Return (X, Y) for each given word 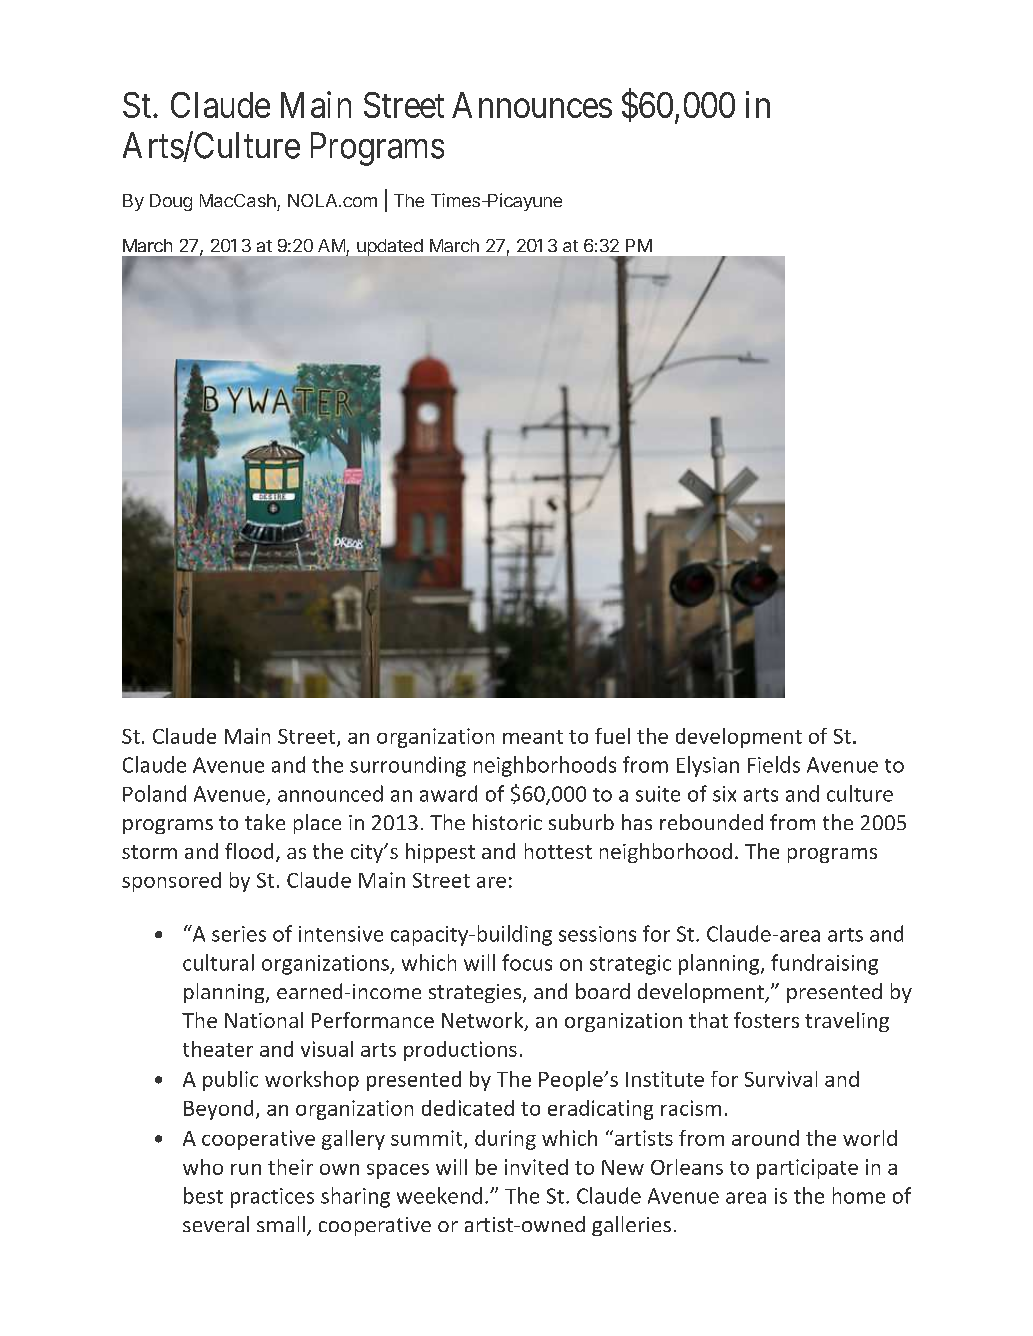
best (203, 1195)
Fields (774, 764)
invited (536, 1167)
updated (390, 247)
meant (533, 737)
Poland (154, 793)
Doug (171, 202)
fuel (612, 736)
